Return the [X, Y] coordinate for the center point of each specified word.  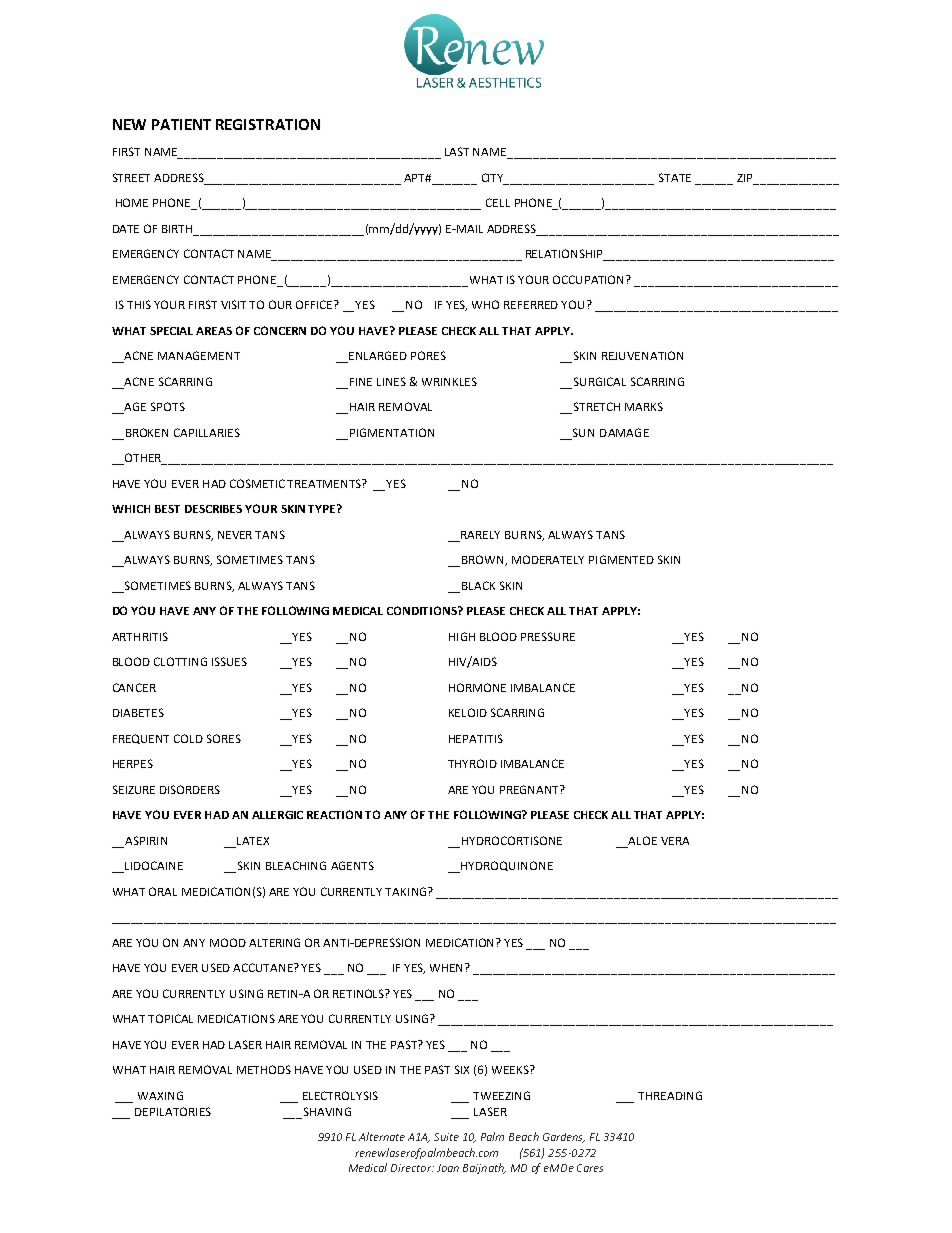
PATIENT [181, 124]
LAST [457, 151]
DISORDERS [190, 789]
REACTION [334, 814]
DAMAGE [624, 432]
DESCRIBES [213, 509]
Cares [590, 1168]
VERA [675, 841]
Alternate [382, 1136]
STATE [675, 177]
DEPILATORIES [173, 1111]
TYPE [323, 508]
